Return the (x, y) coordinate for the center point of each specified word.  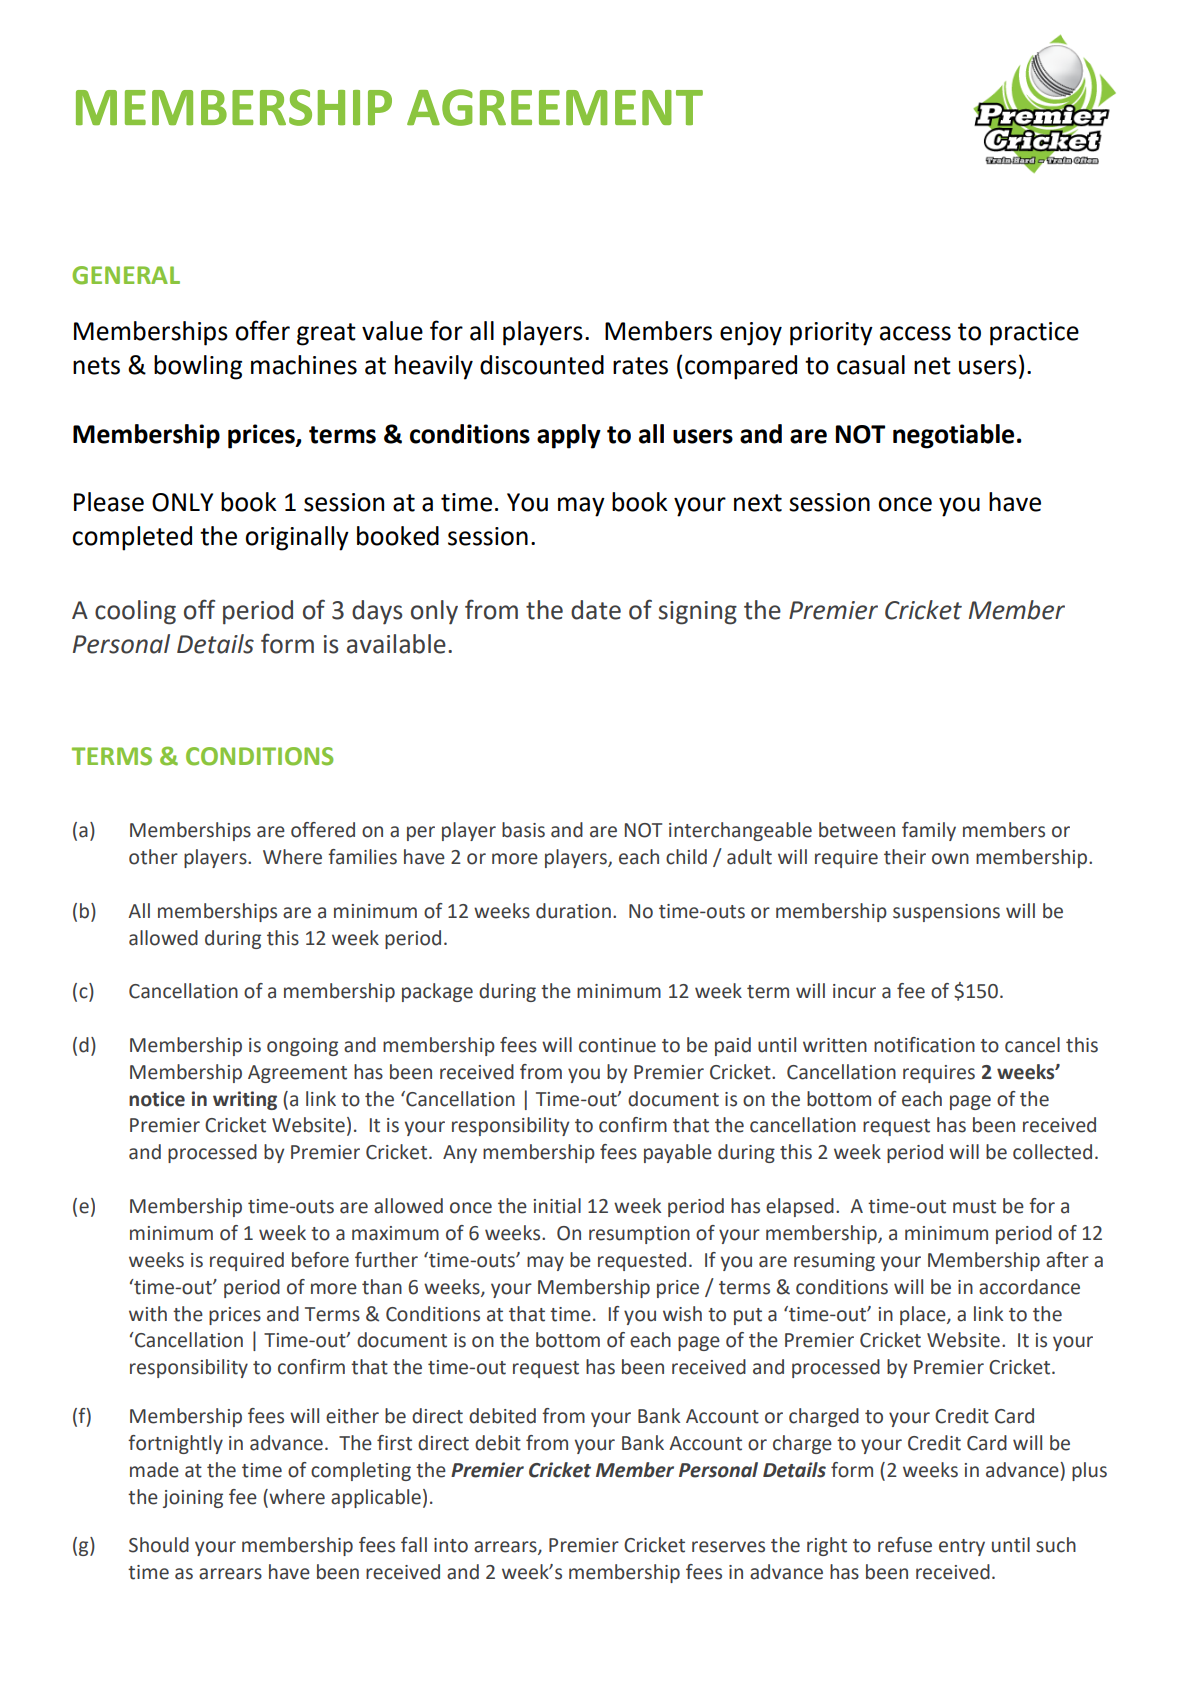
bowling (198, 367)
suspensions (946, 913)
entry (962, 1547)
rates (640, 366)
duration (573, 911)
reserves (728, 1547)
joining (193, 1499)
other (153, 857)
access (915, 333)
